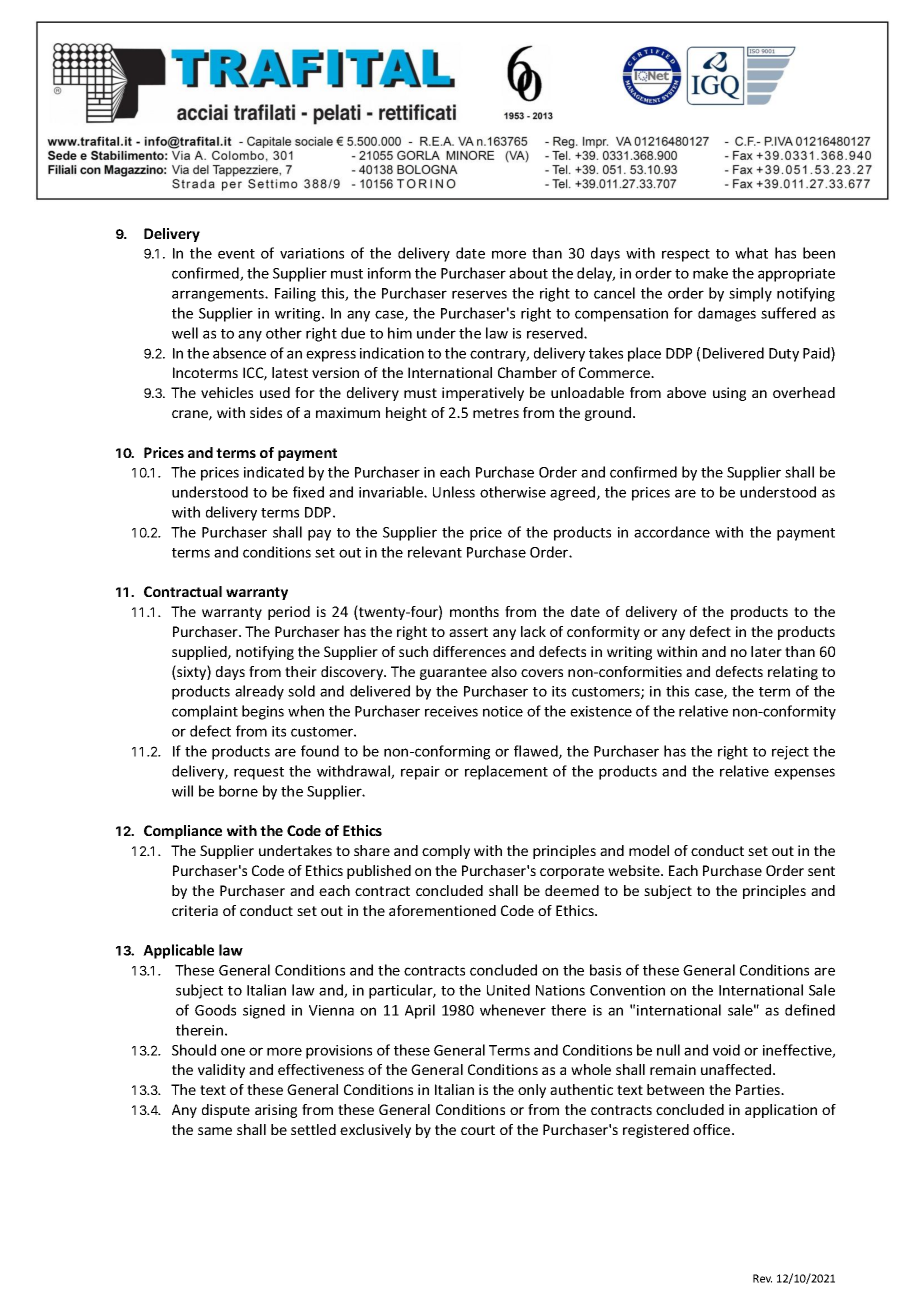  I want to click on reserves, so click(479, 294).
